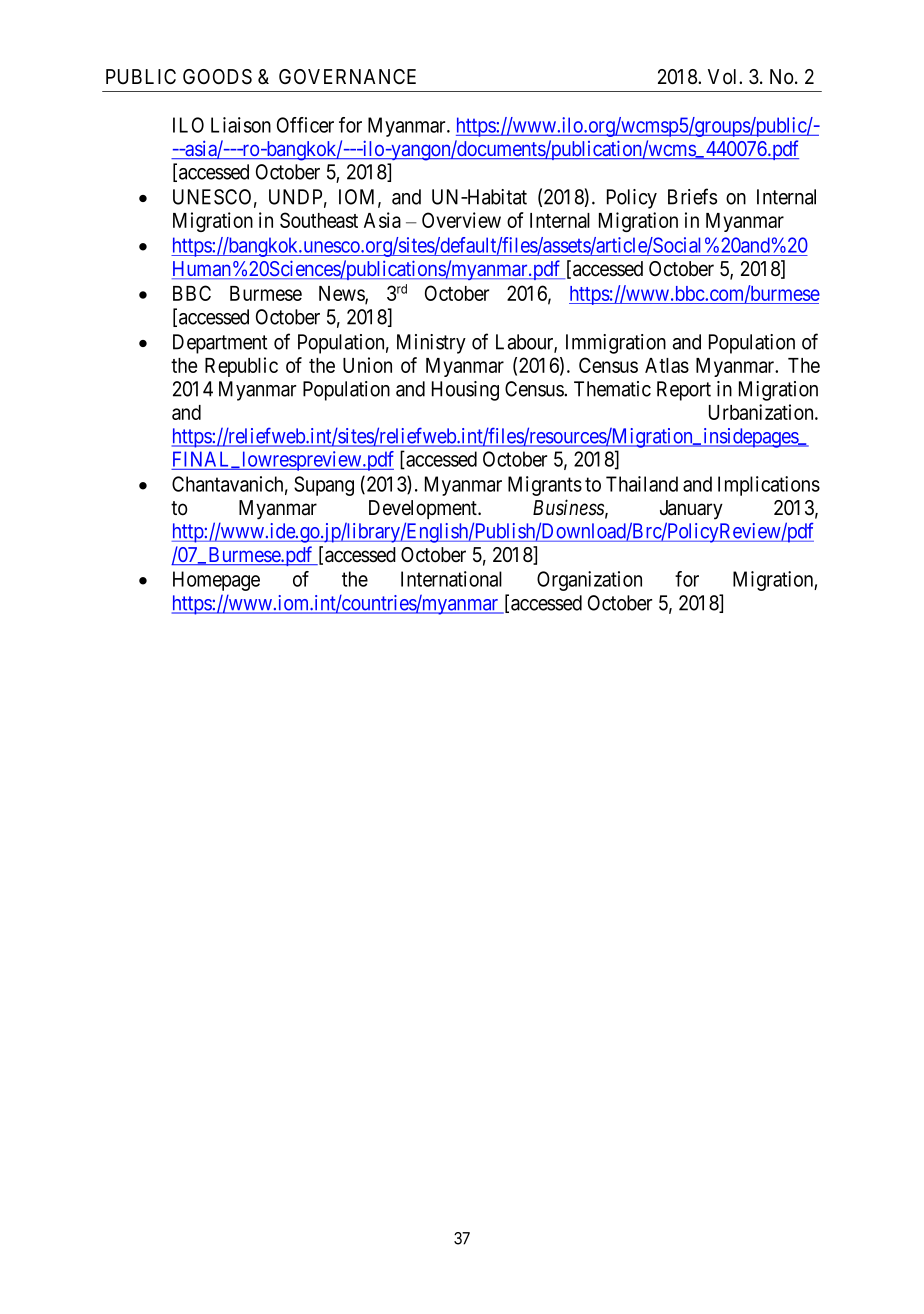 This document has height=1314, width=924. I want to click on Homepage, so click(216, 581).
